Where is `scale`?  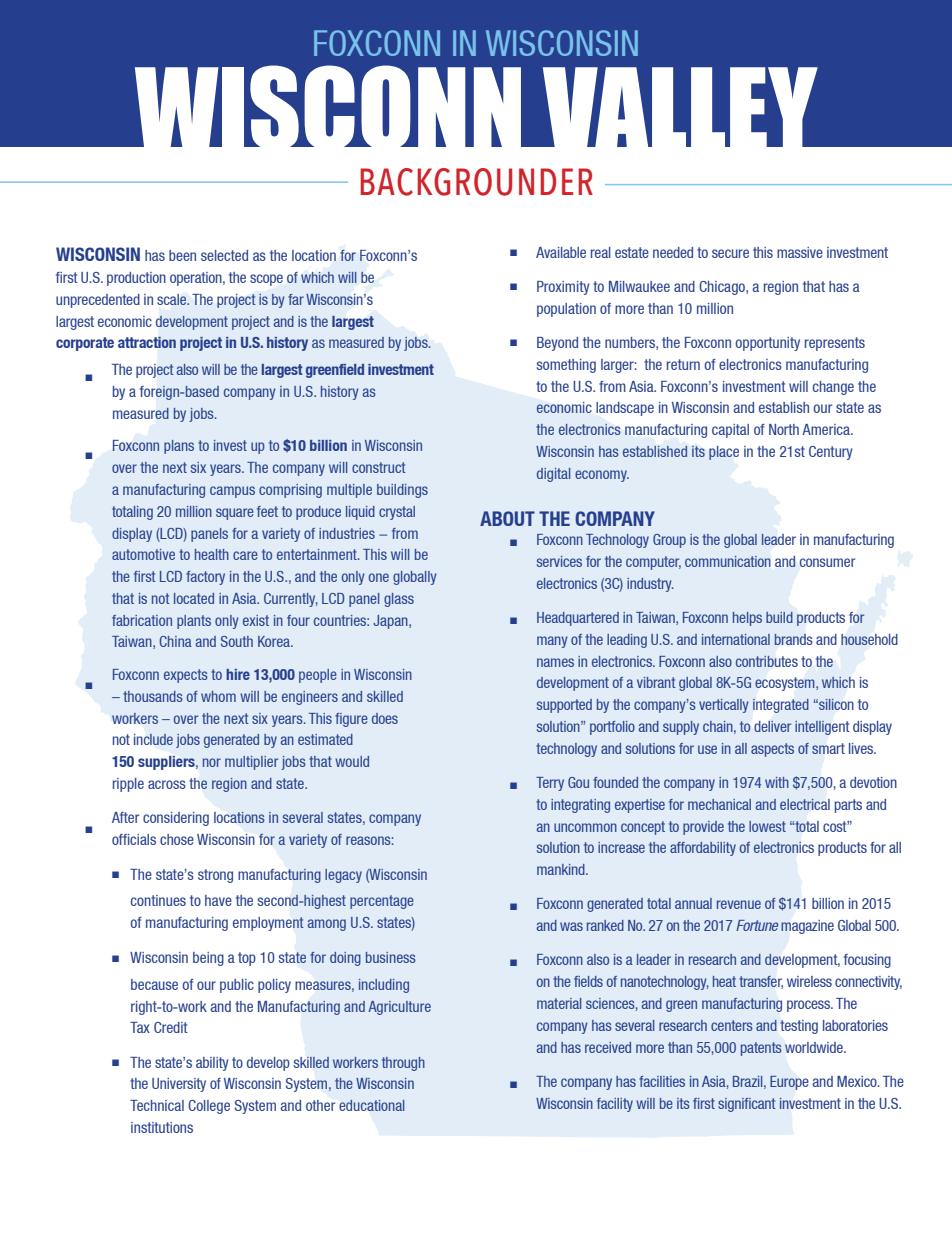 scale is located at coordinates (173, 299).
